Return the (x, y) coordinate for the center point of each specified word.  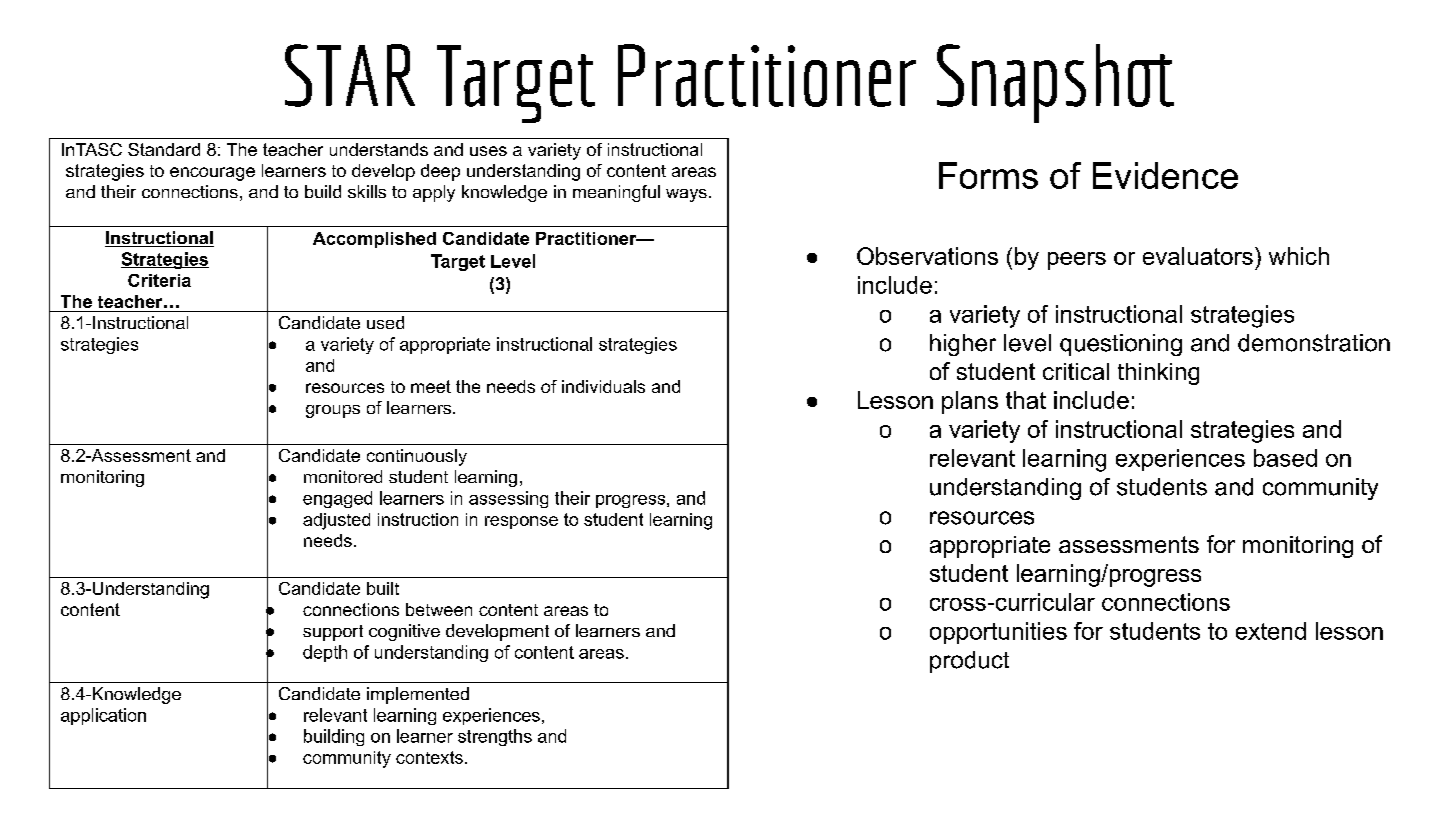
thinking (1158, 374)
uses (488, 151)
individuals (603, 386)
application (103, 716)
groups (333, 411)
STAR (350, 75)
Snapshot (1055, 83)
